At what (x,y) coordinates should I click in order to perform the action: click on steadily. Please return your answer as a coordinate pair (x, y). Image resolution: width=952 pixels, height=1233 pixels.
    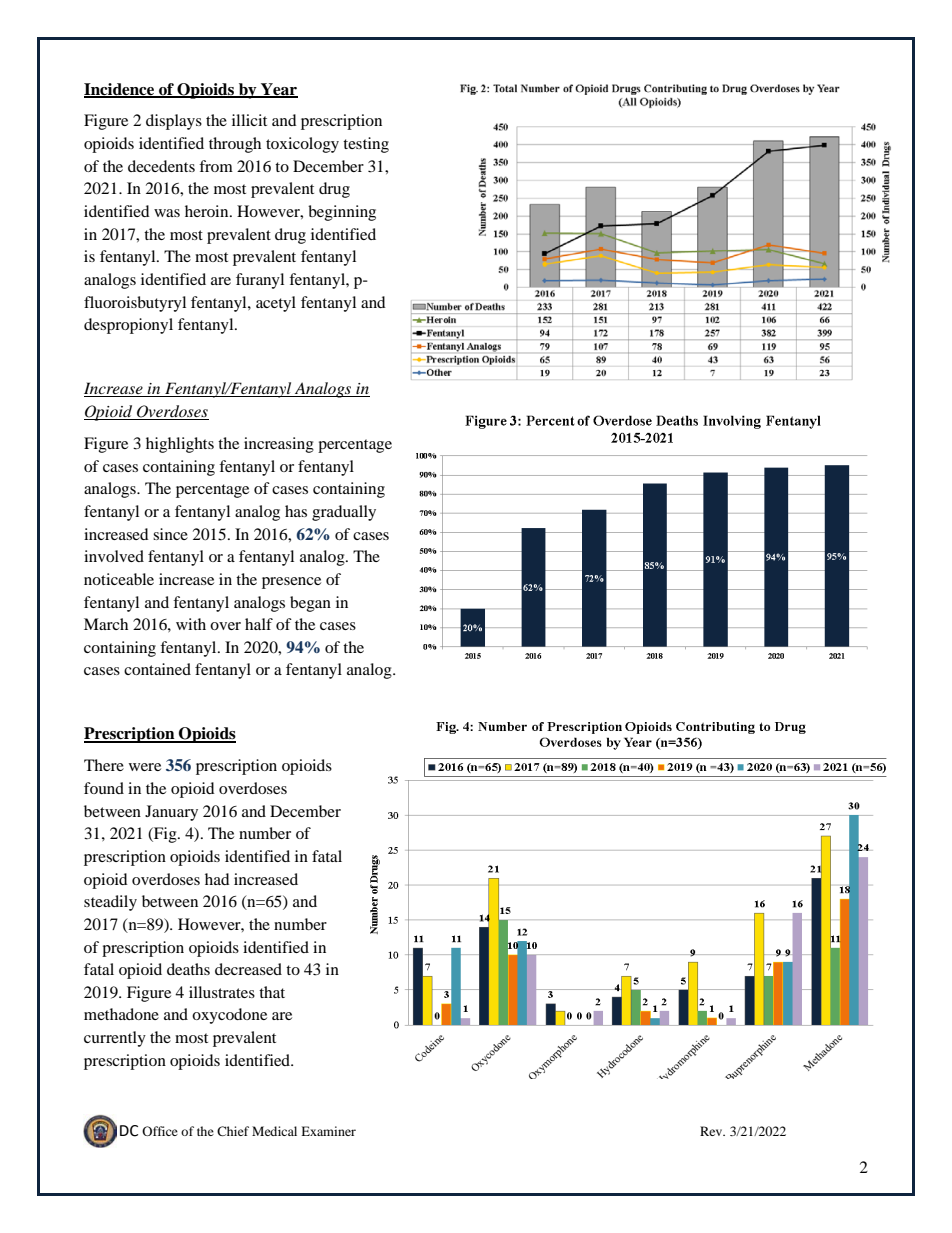
    Looking at the image, I should click on (110, 903).
